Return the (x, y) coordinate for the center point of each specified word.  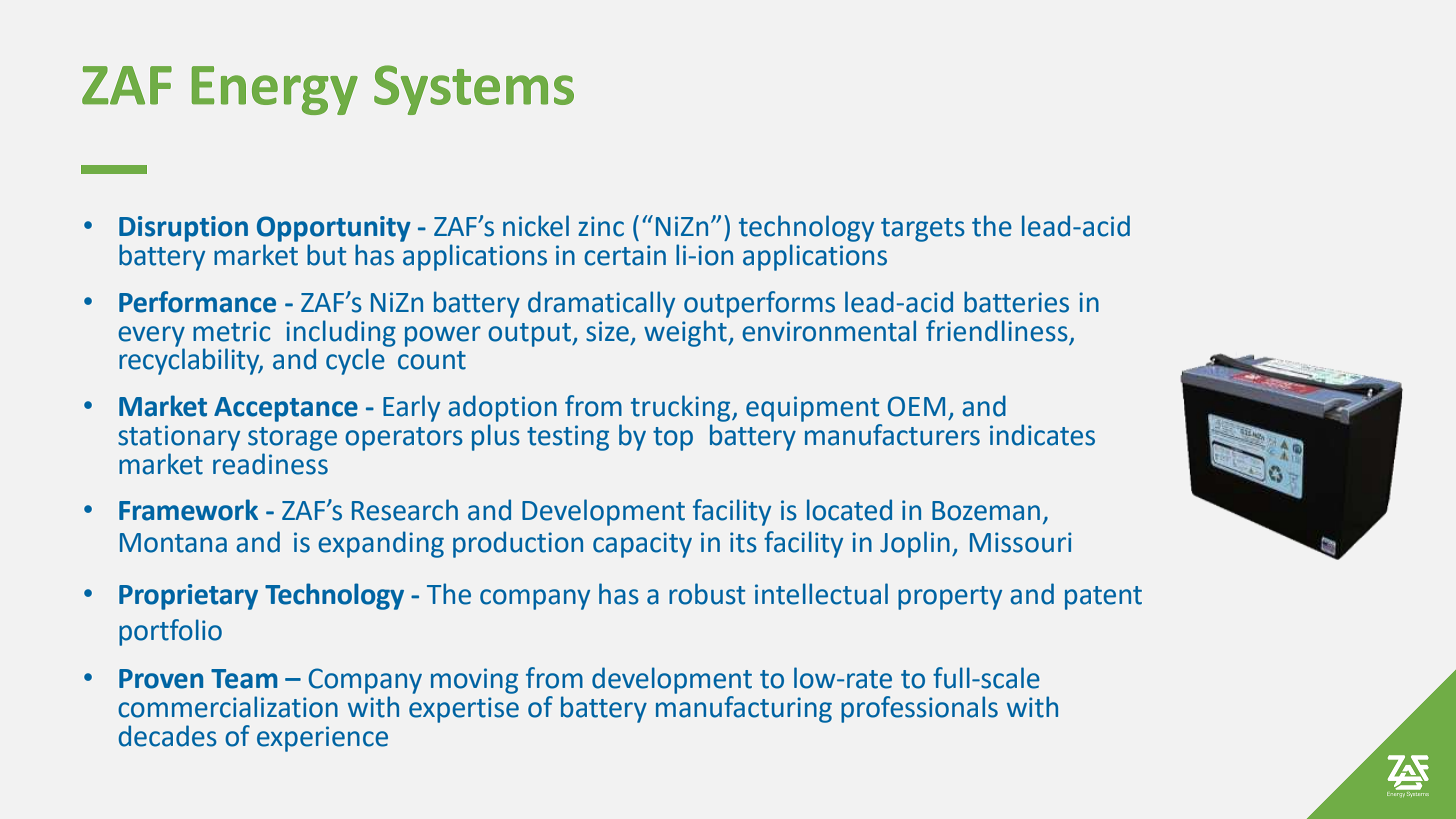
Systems (474, 90)
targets (923, 230)
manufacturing (744, 708)
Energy (275, 90)
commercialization (228, 707)
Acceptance (286, 409)
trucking (682, 408)
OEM (916, 406)
